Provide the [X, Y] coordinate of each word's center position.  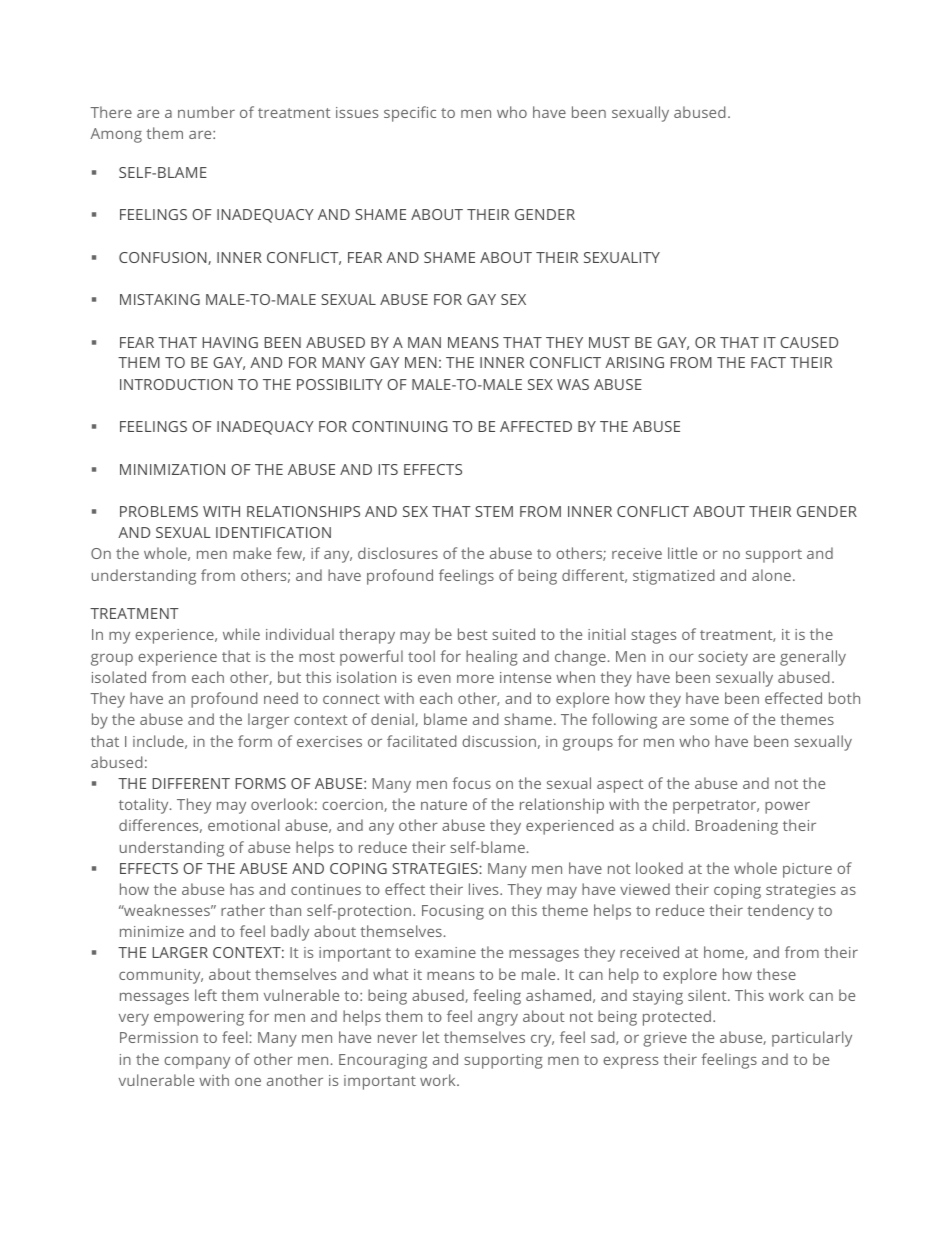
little [682, 553]
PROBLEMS [159, 511]
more [475, 678]
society [723, 658]
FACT [768, 362]
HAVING [230, 342]
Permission [159, 1037]
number [206, 112]
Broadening [737, 827]
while [241, 634]
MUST [609, 342]
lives [485, 889]
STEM [494, 511]
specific [410, 114]
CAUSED [809, 342]
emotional [243, 825]
